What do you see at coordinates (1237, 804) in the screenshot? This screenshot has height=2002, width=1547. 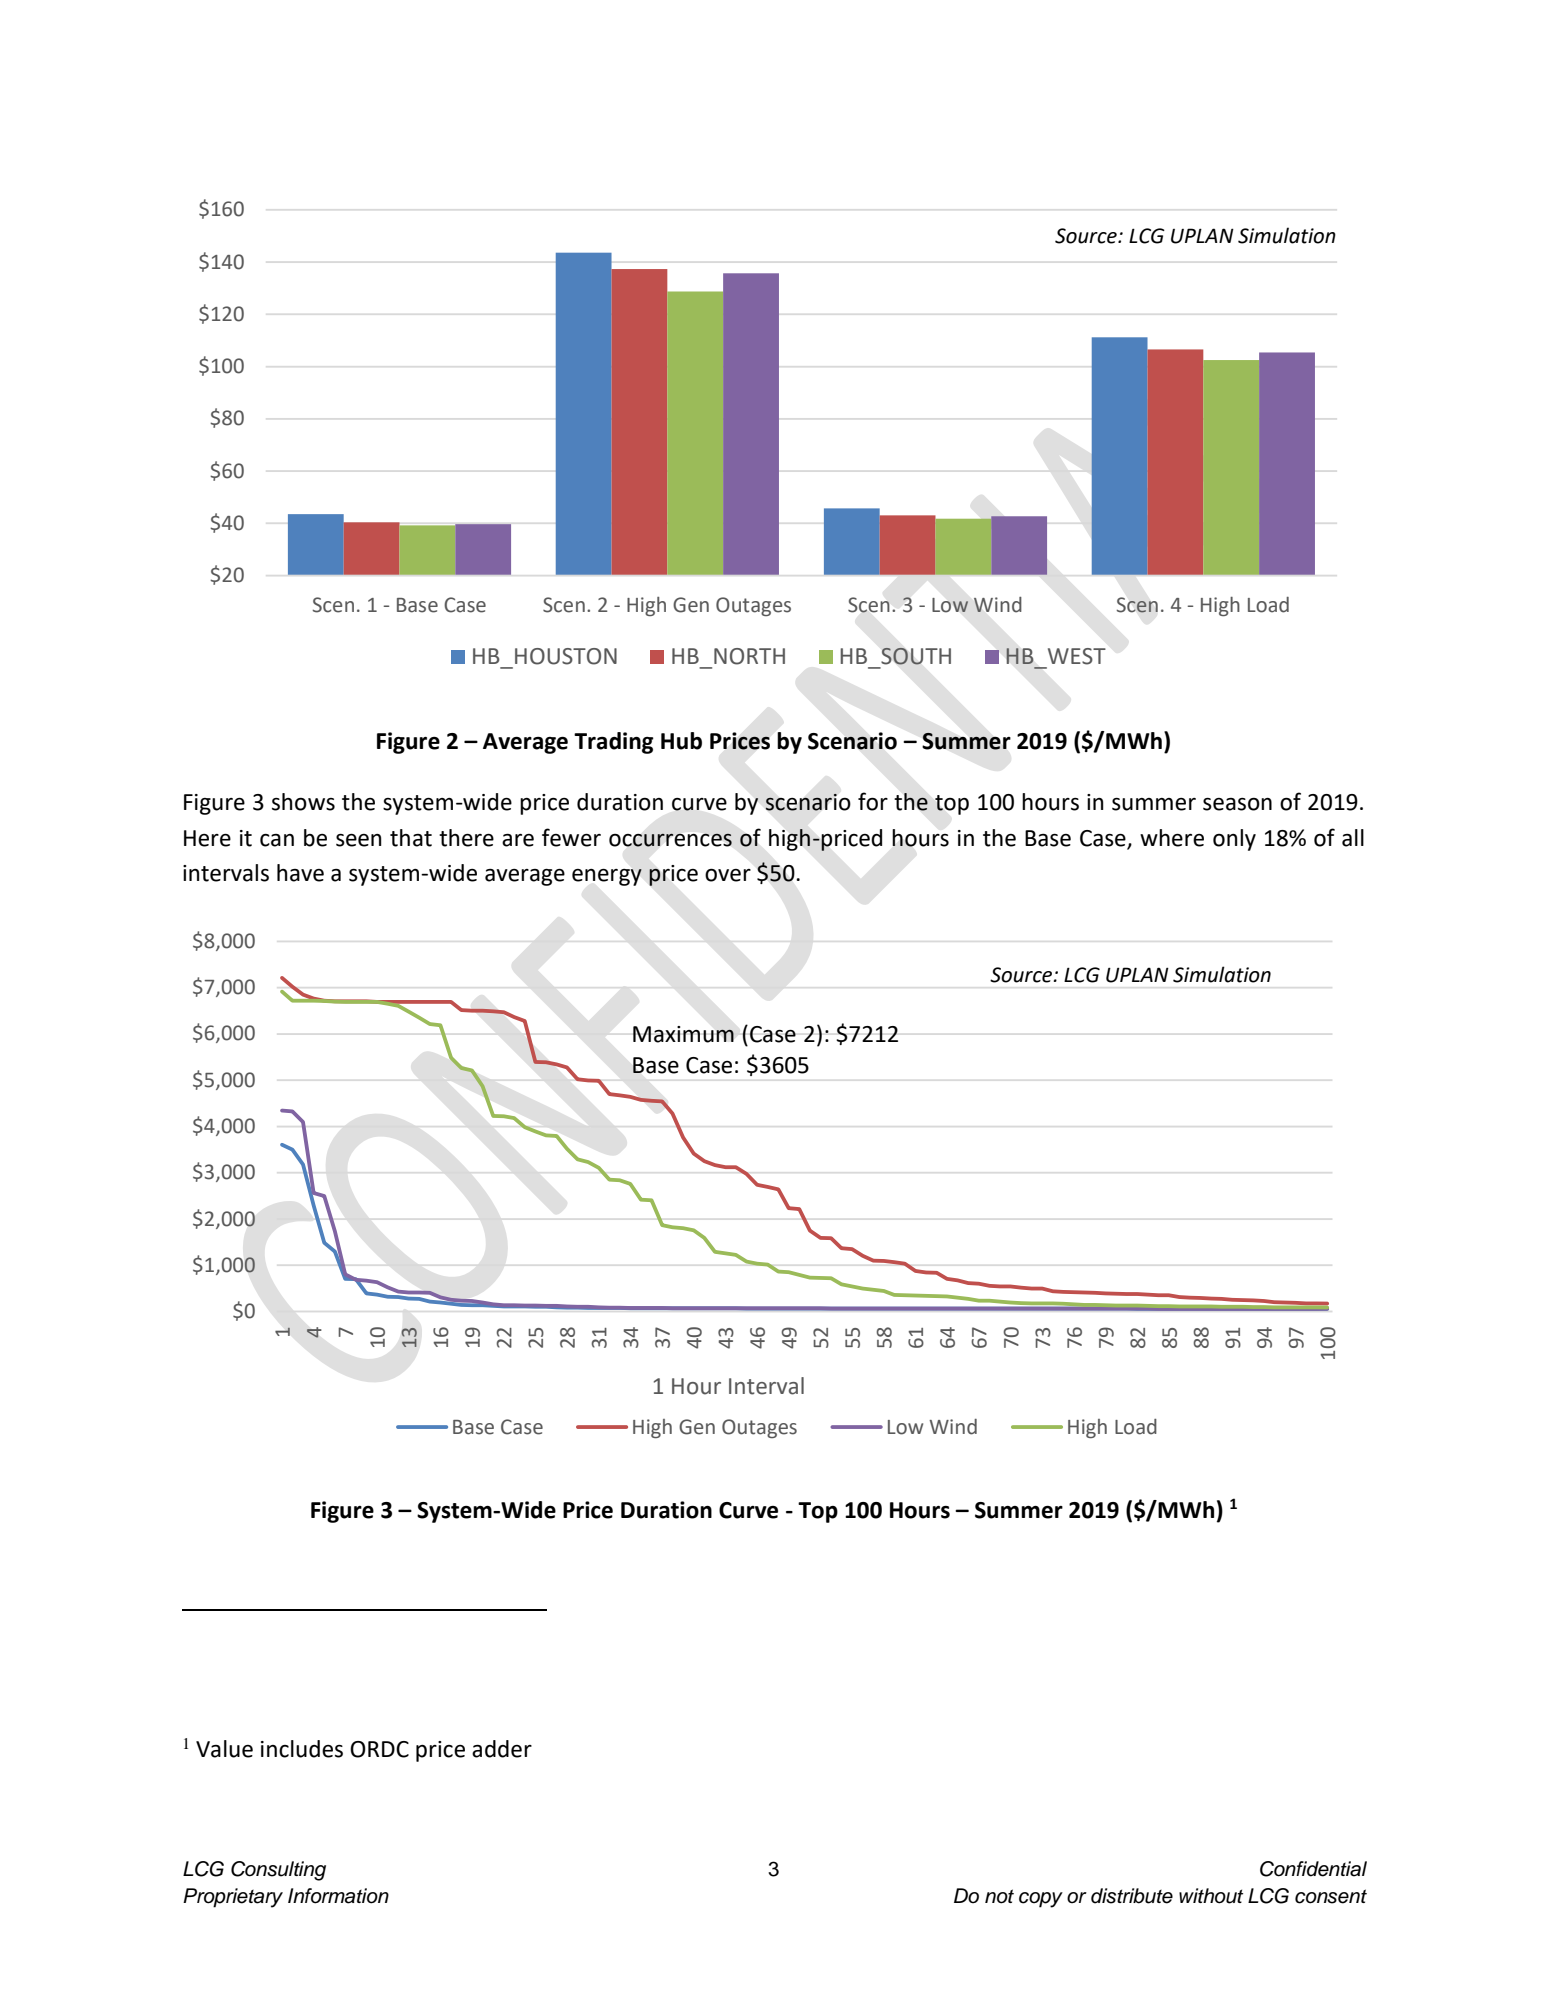 I see `season` at bounding box center [1237, 804].
